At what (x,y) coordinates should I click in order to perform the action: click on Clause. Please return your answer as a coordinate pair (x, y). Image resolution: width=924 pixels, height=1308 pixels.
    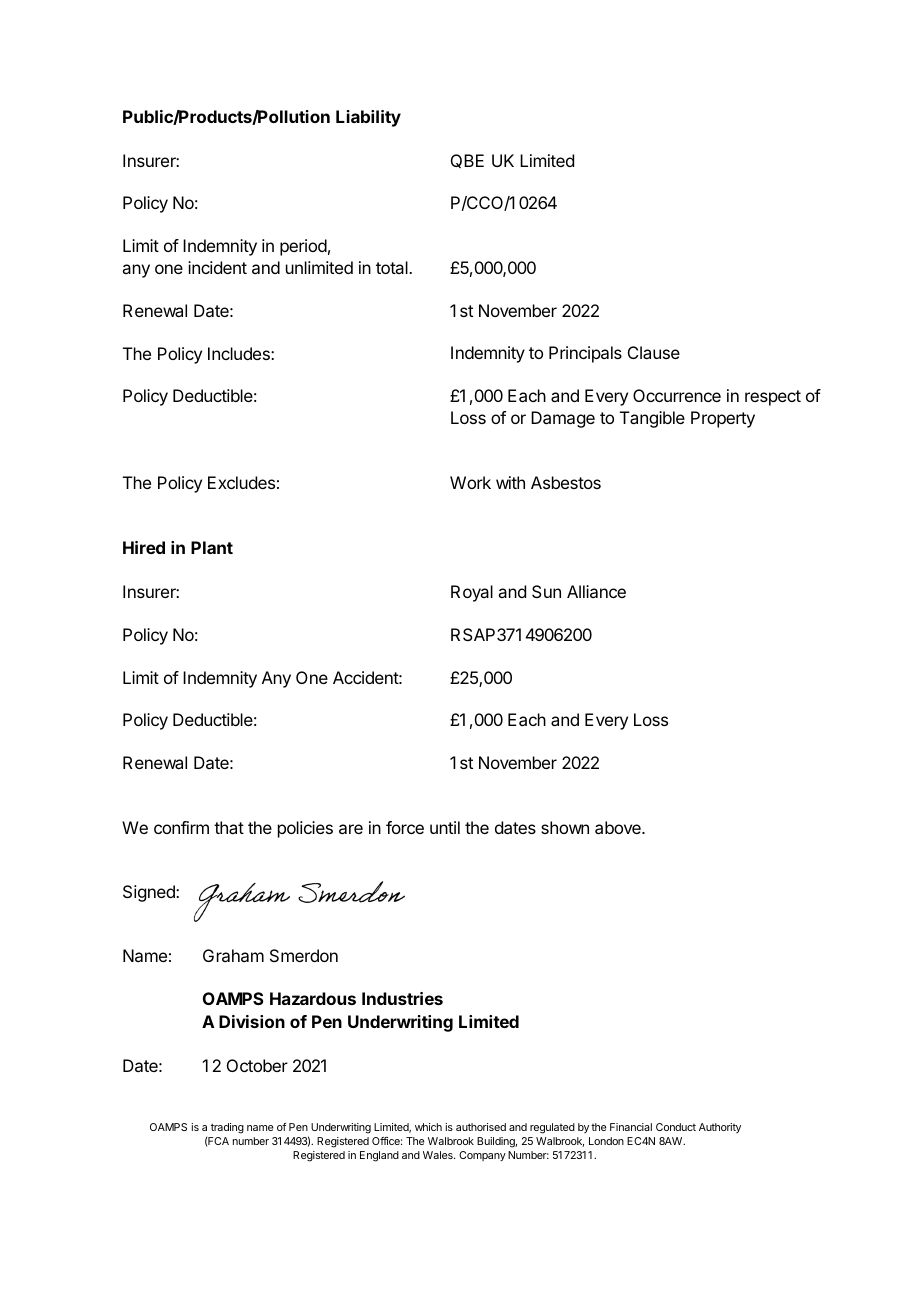
    Looking at the image, I should click on (654, 352).
